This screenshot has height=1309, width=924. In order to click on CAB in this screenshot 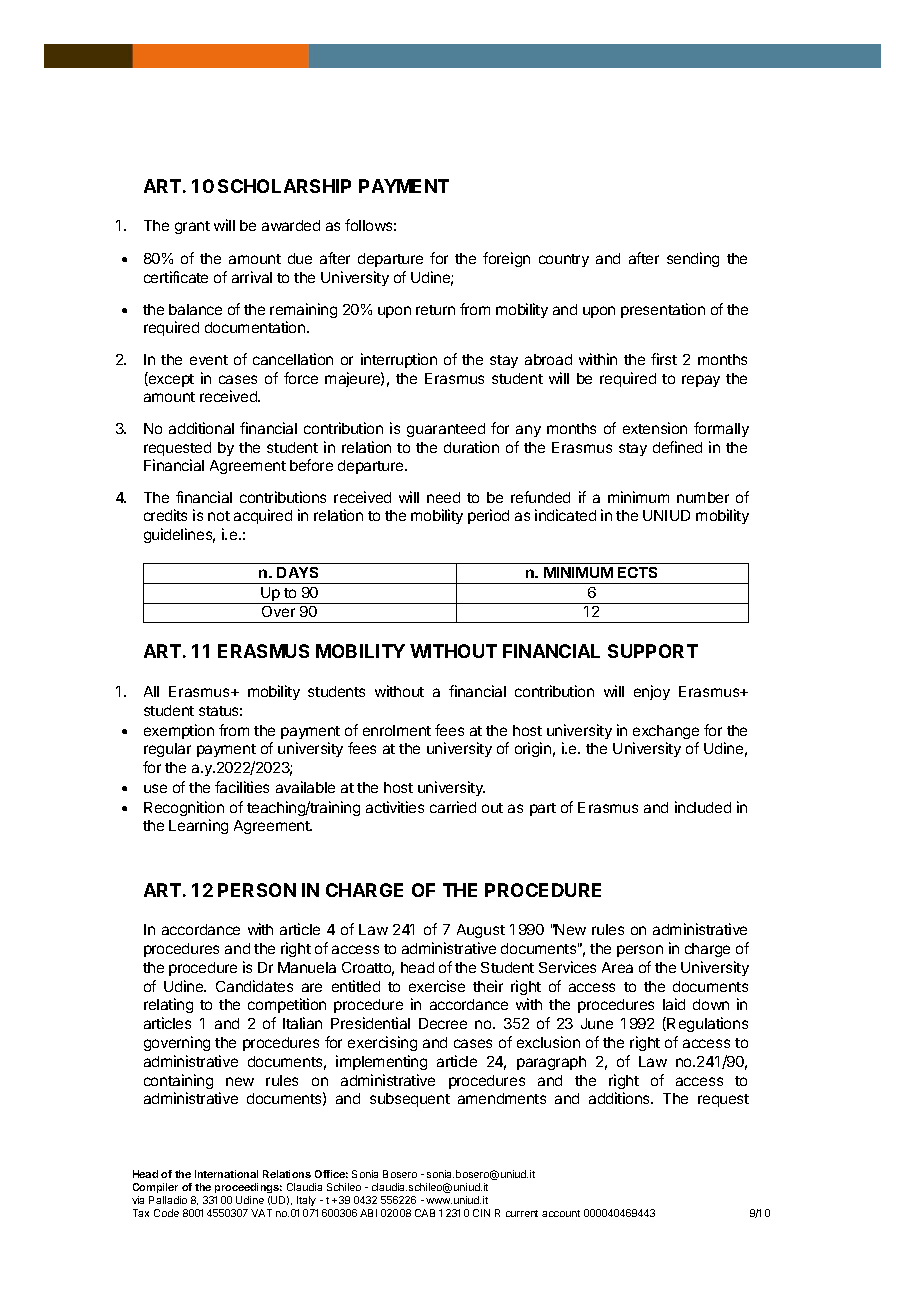, I will do `click(425, 1213)`.
